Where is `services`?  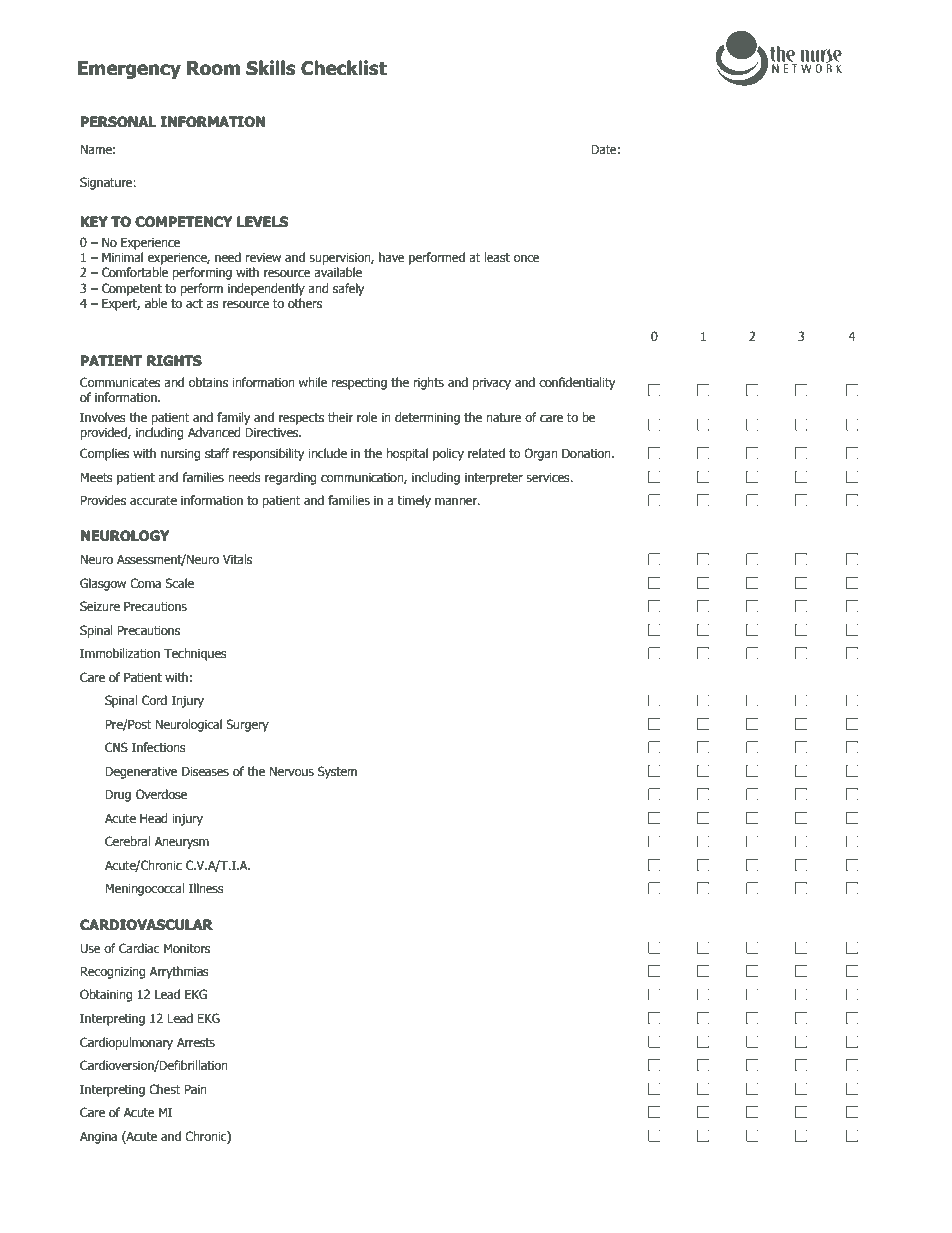 services is located at coordinates (549, 478).
